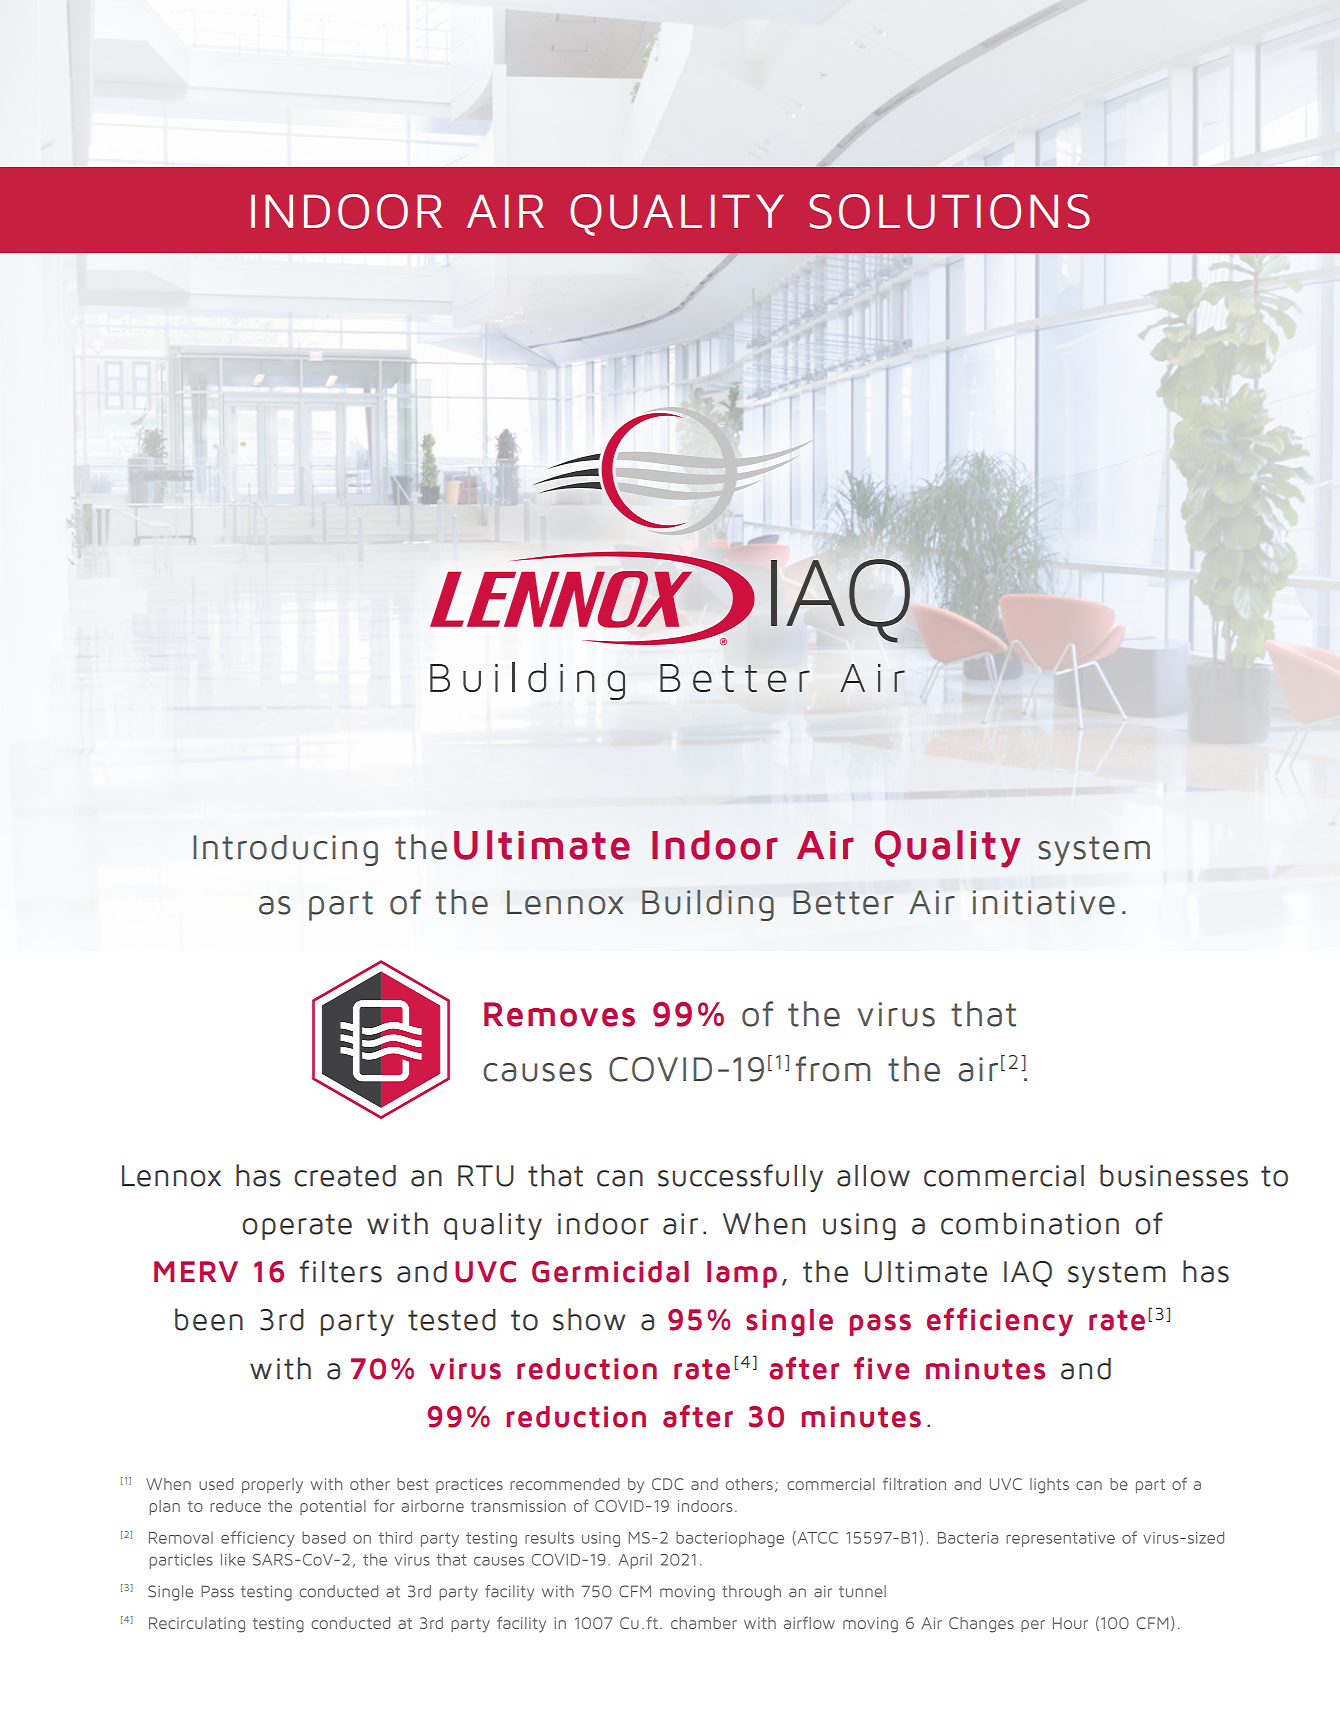 This screenshot has height=1734, width=1340. I want to click on show, so click(589, 1319).
